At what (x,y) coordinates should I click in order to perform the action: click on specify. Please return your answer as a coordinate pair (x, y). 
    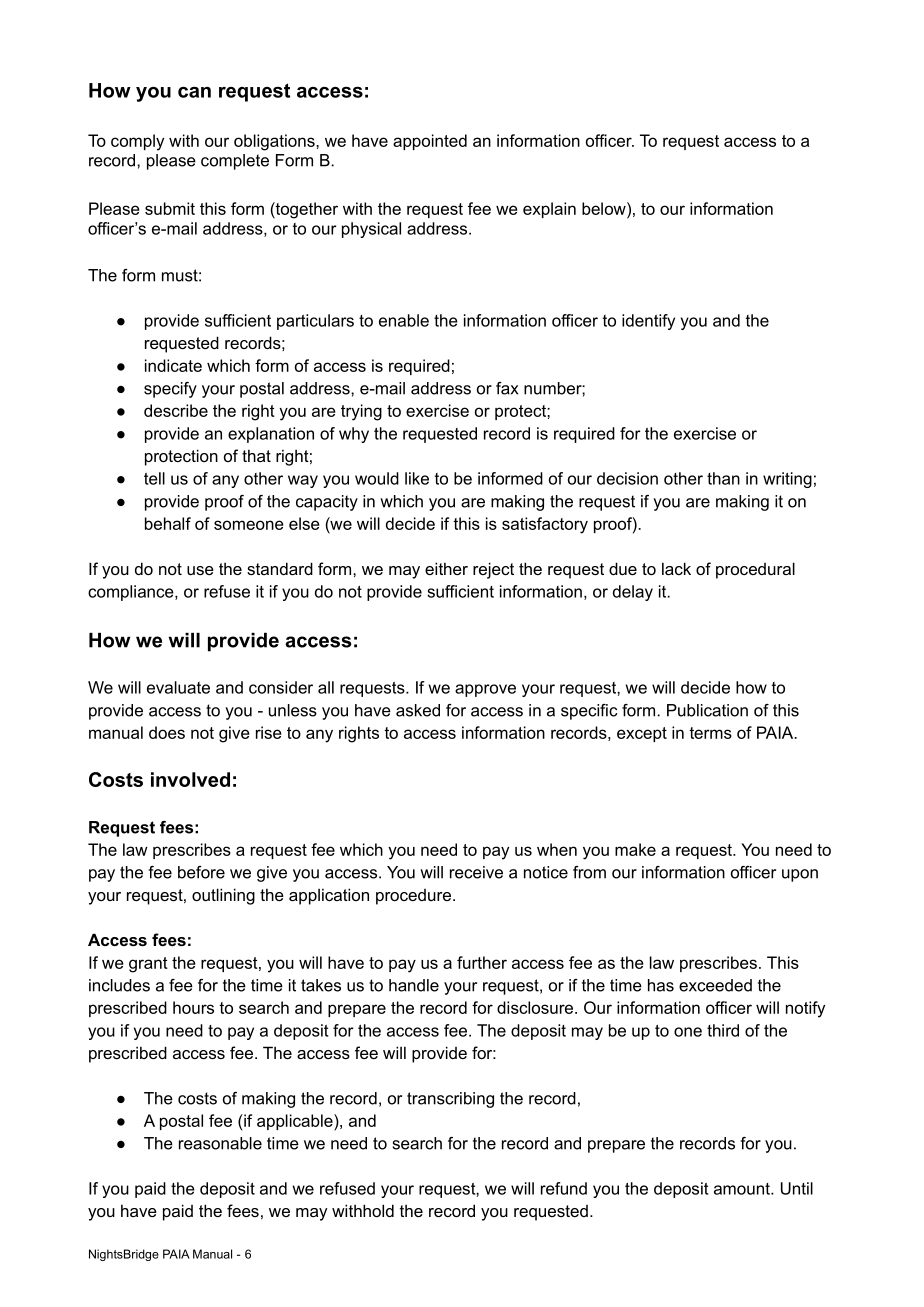
    Looking at the image, I should click on (170, 390).
